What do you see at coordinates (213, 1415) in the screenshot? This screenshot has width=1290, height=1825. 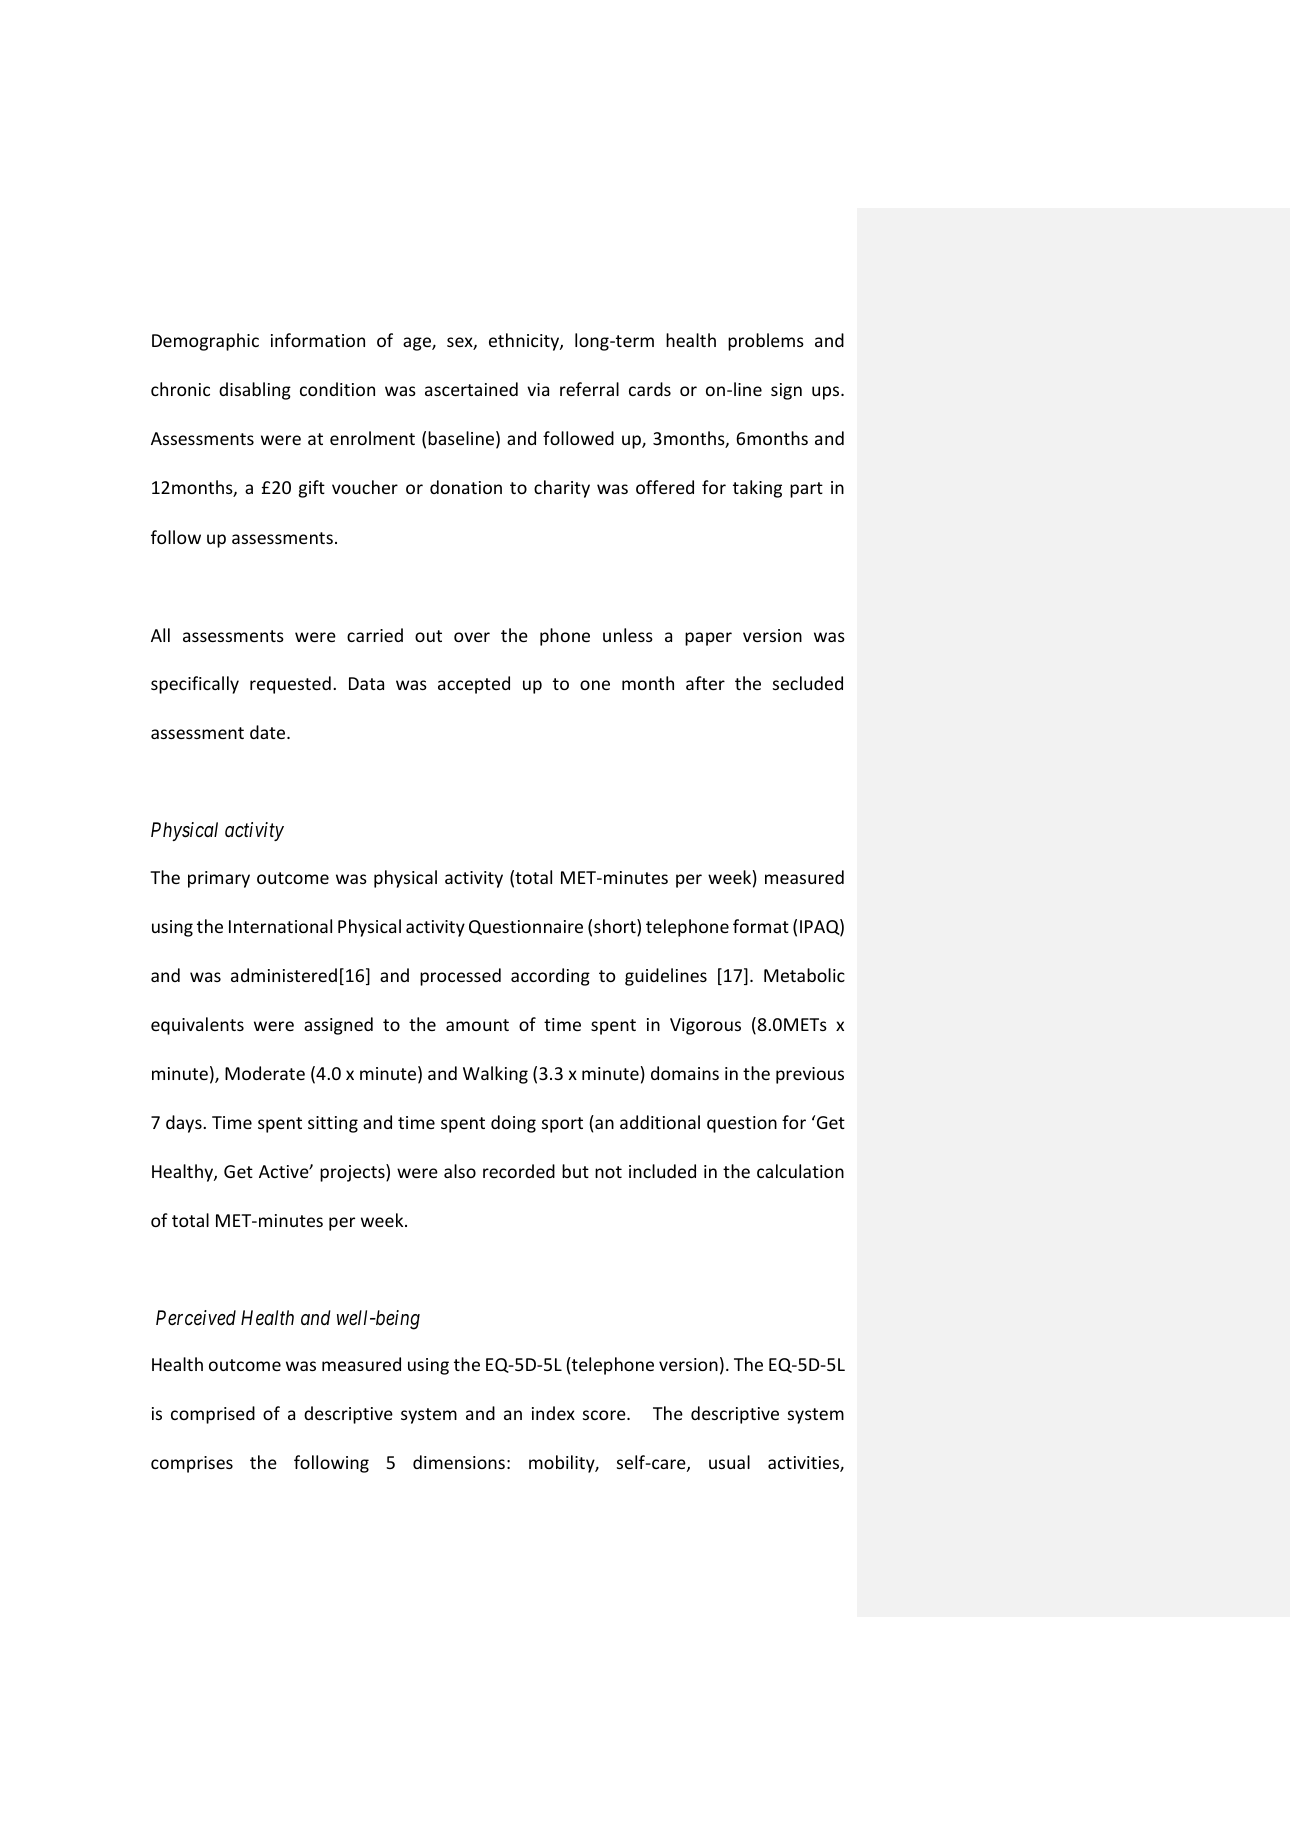 I see `comprised` at bounding box center [213, 1415].
